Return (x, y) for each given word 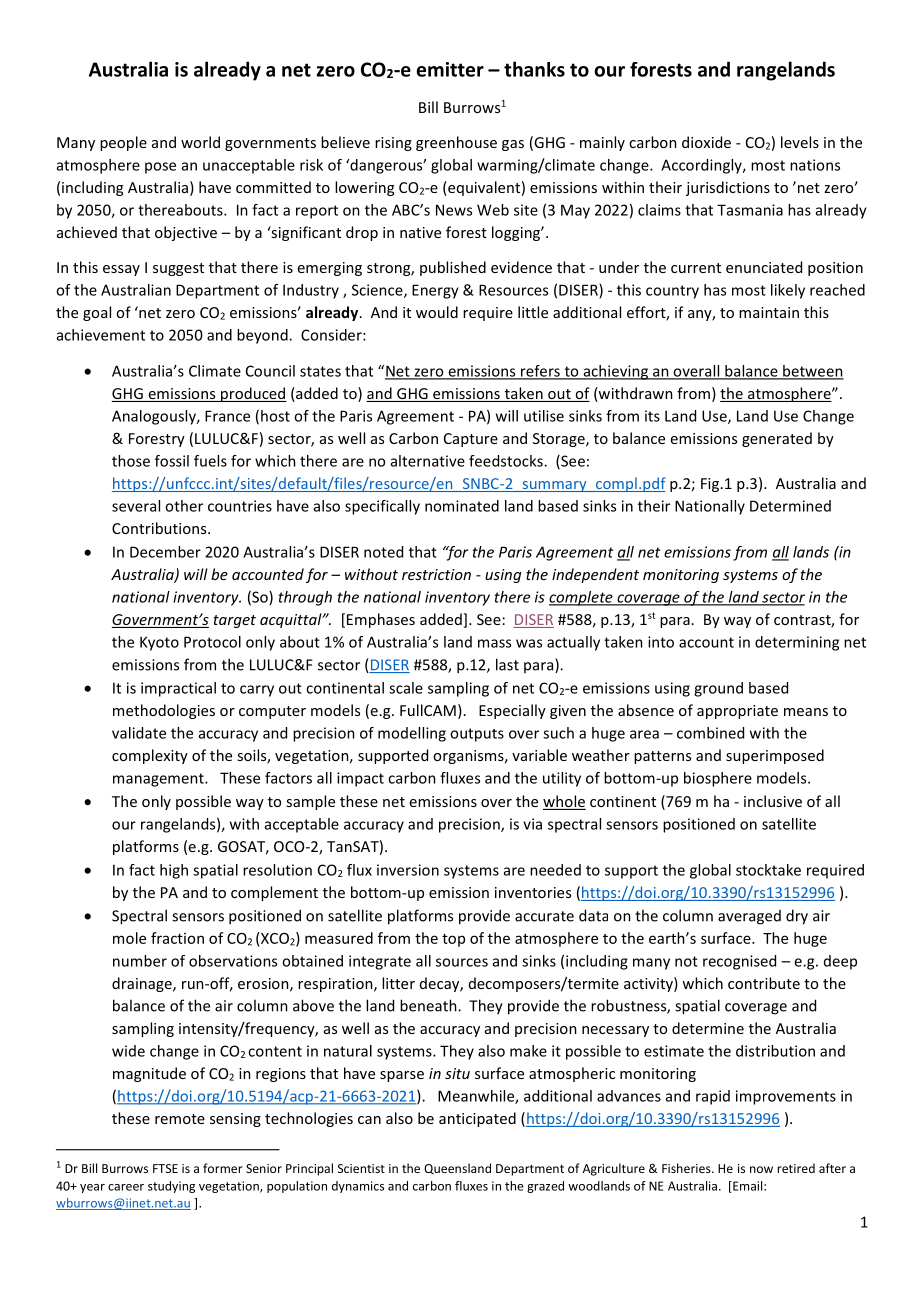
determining (797, 643)
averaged (749, 917)
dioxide (706, 142)
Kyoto (159, 643)
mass (494, 643)
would (437, 312)
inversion (408, 870)
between (812, 372)
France (227, 416)
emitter (450, 69)
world (200, 142)
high (174, 871)
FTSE (165, 1168)
